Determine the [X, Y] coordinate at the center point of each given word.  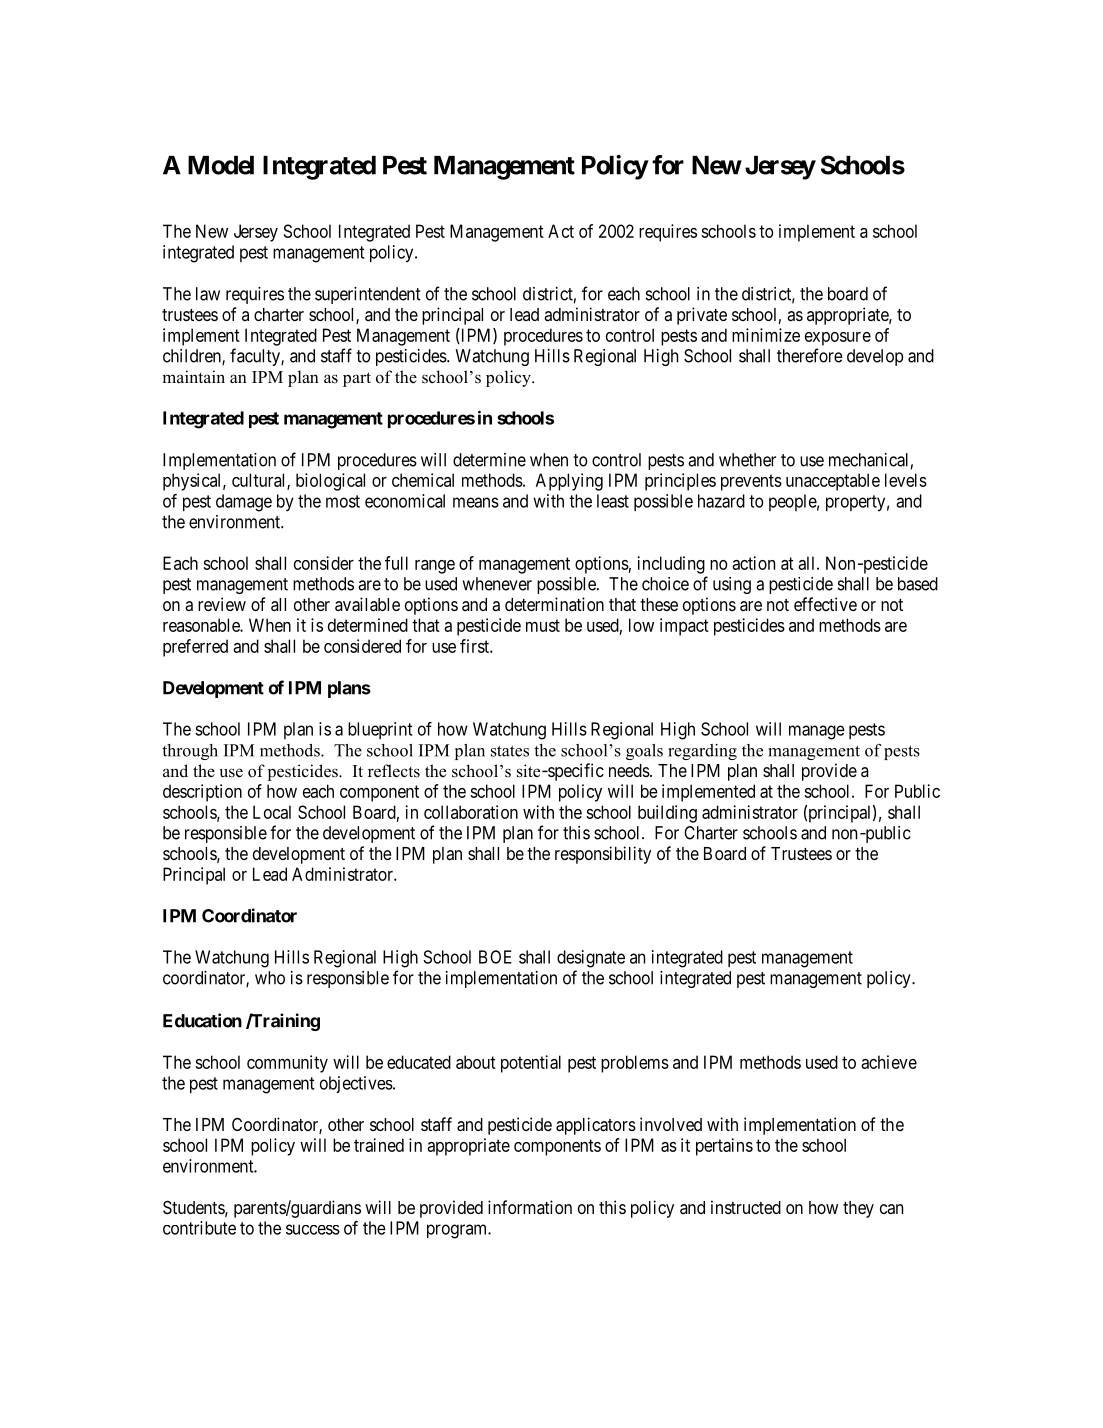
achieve [889, 1062]
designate [591, 959]
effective [825, 604]
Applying [569, 482]
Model [221, 165]
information [530, 1207]
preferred [195, 648]
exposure [838, 339]
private [702, 316]
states [510, 751]
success [313, 1229]
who [270, 978]
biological [330, 482]
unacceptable [833, 482]
